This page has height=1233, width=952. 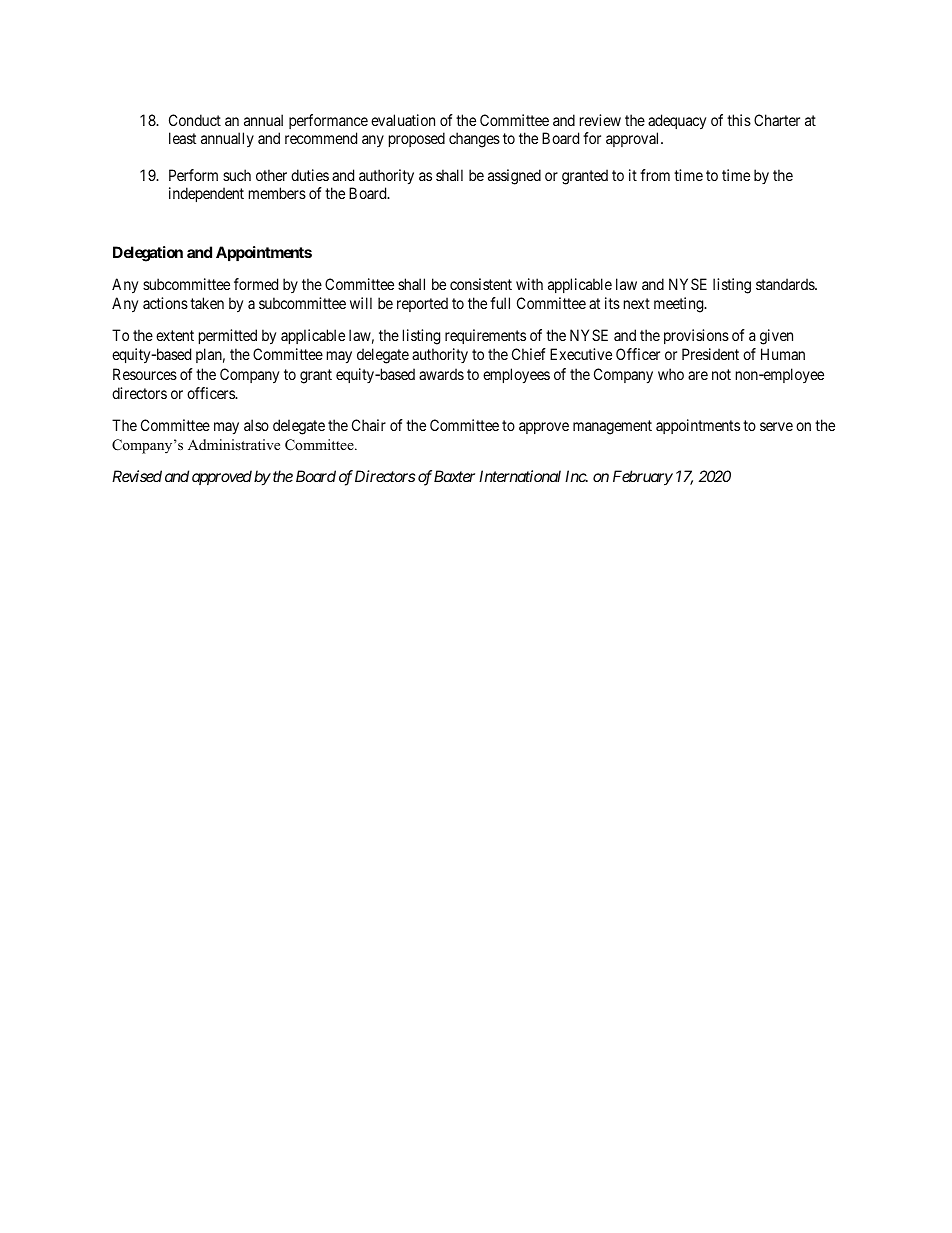 I want to click on independent, so click(x=206, y=194).
